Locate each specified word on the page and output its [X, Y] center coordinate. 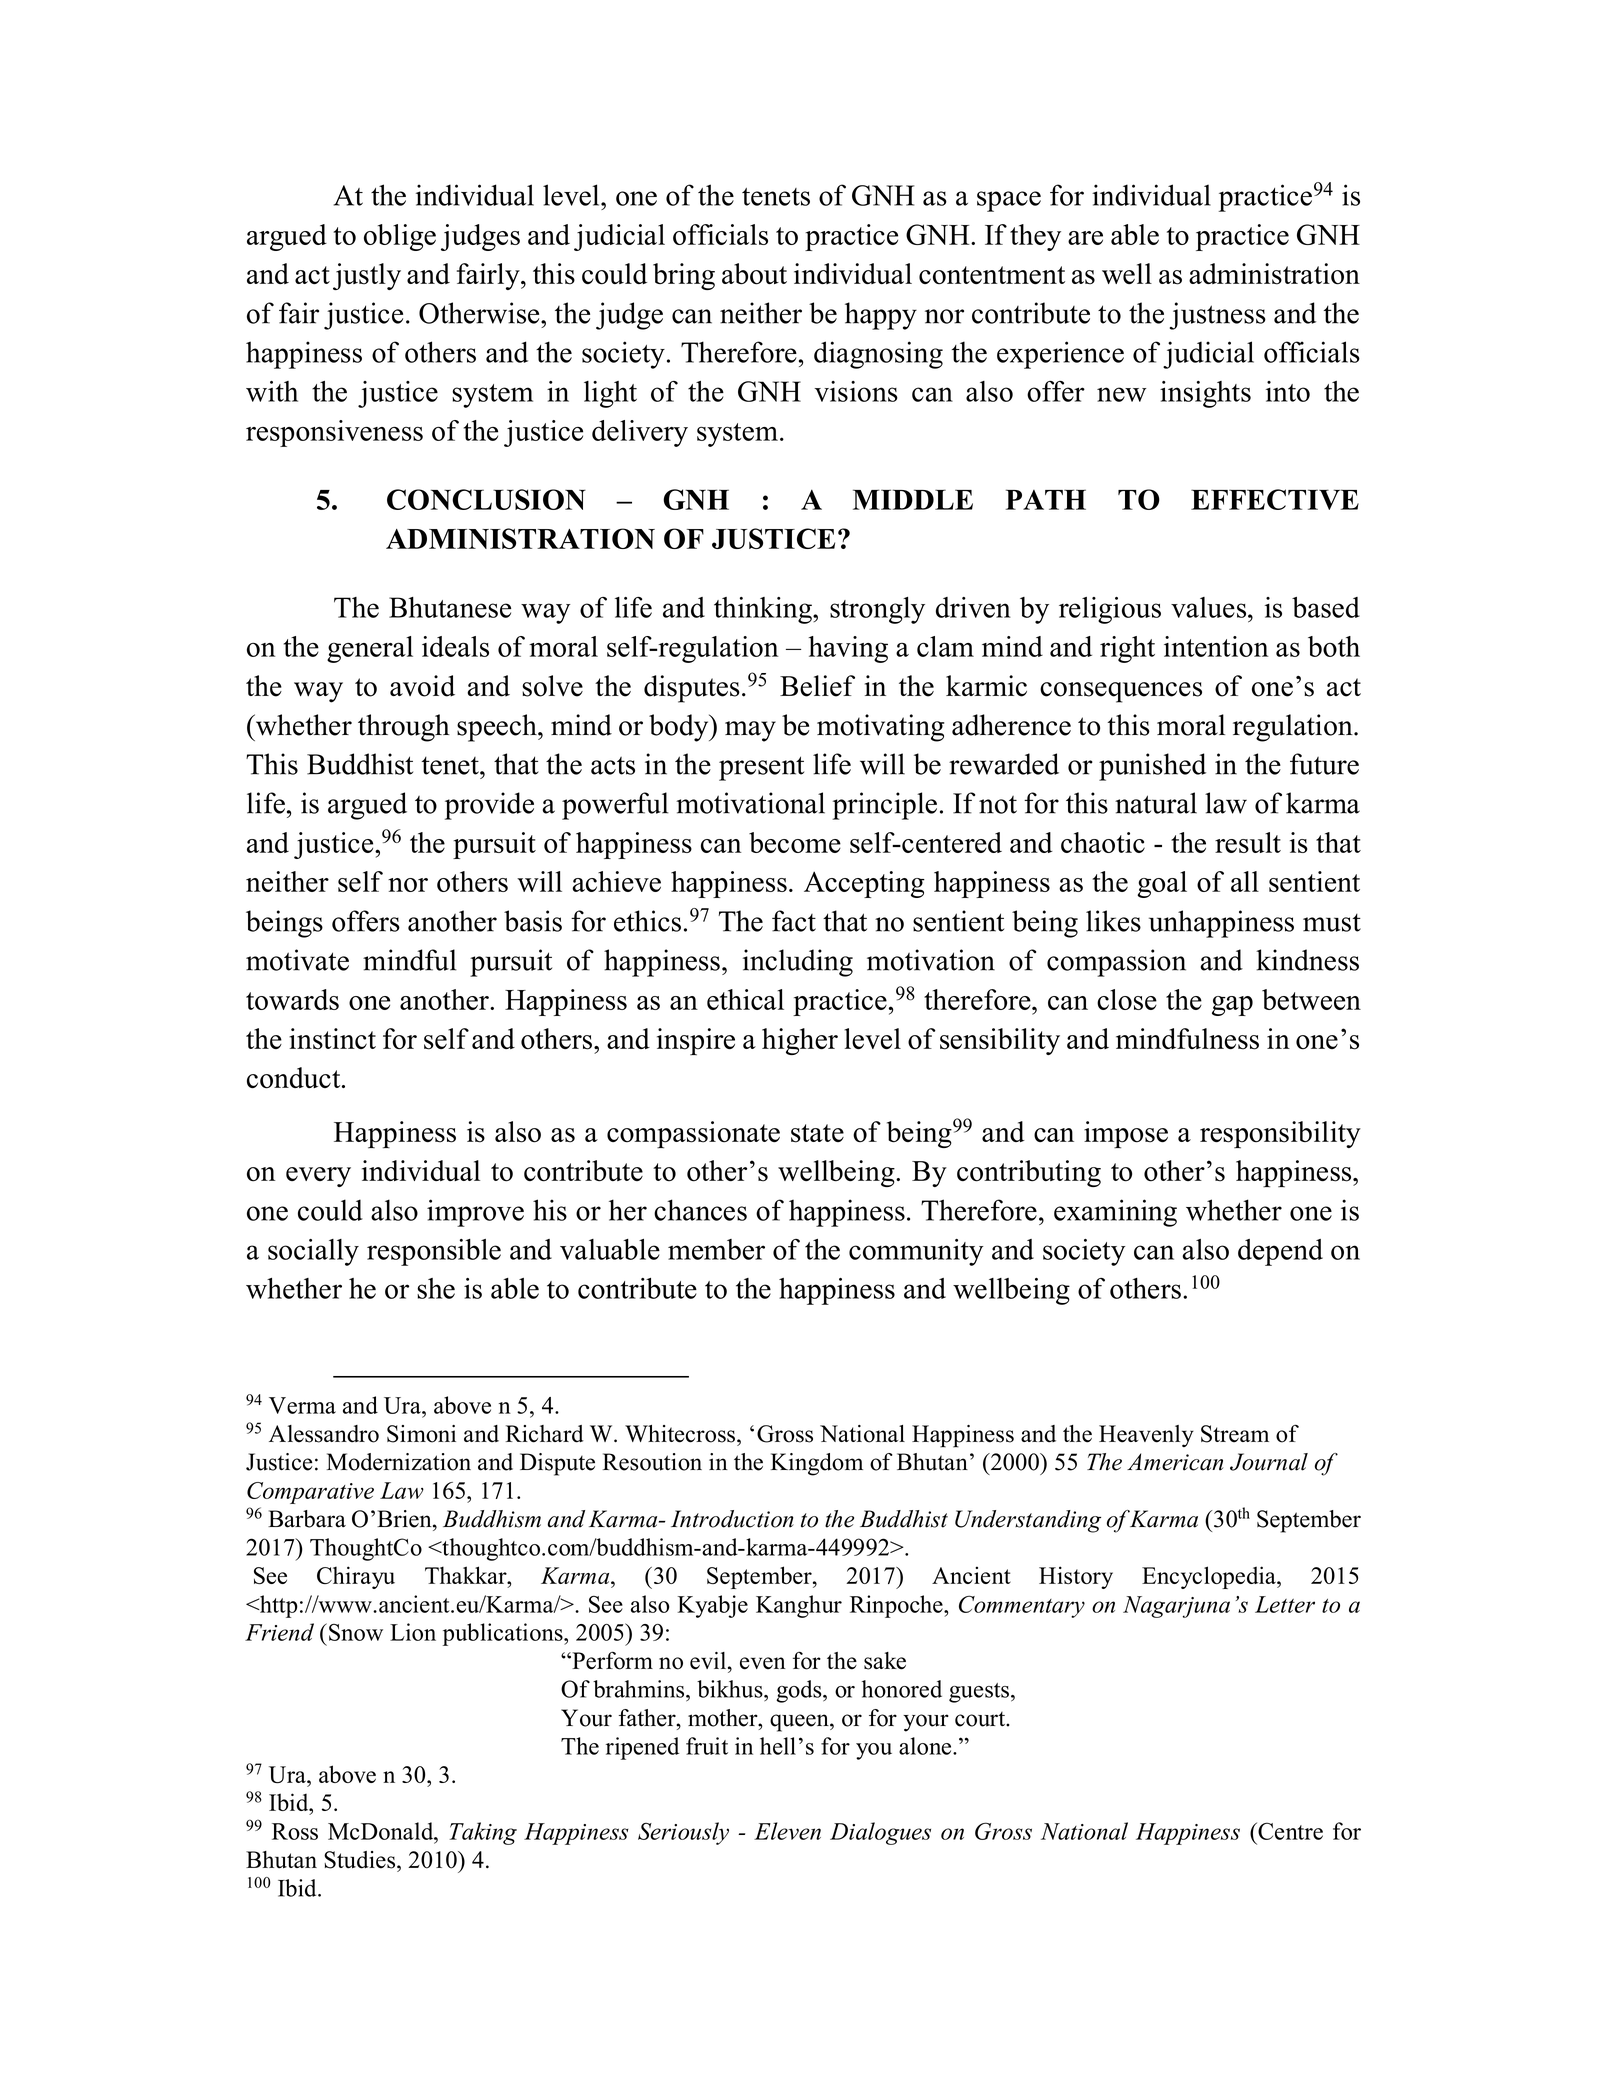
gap [1232, 1006]
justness [1218, 316]
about [754, 274]
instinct [332, 1039]
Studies [361, 1860]
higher [800, 1041]
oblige [400, 237]
